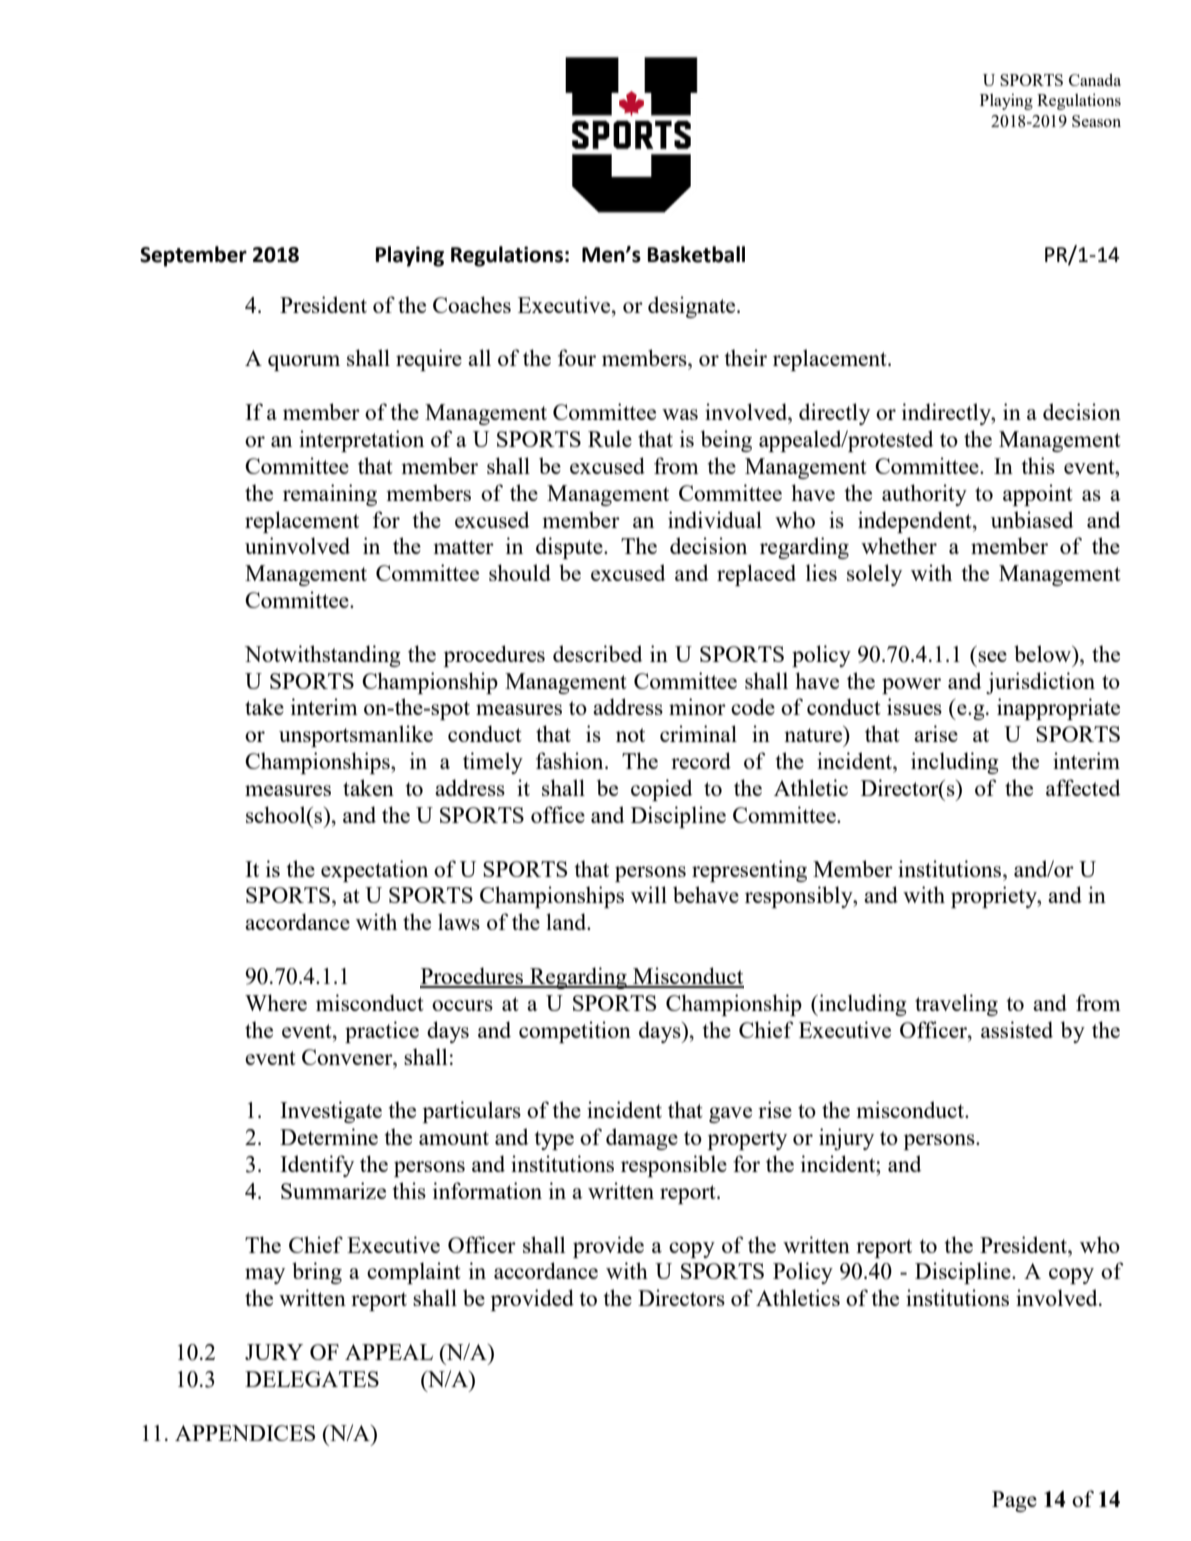 The width and height of the screenshot is (1191, 1541). I want to click on damage, so click(642, 1139).
